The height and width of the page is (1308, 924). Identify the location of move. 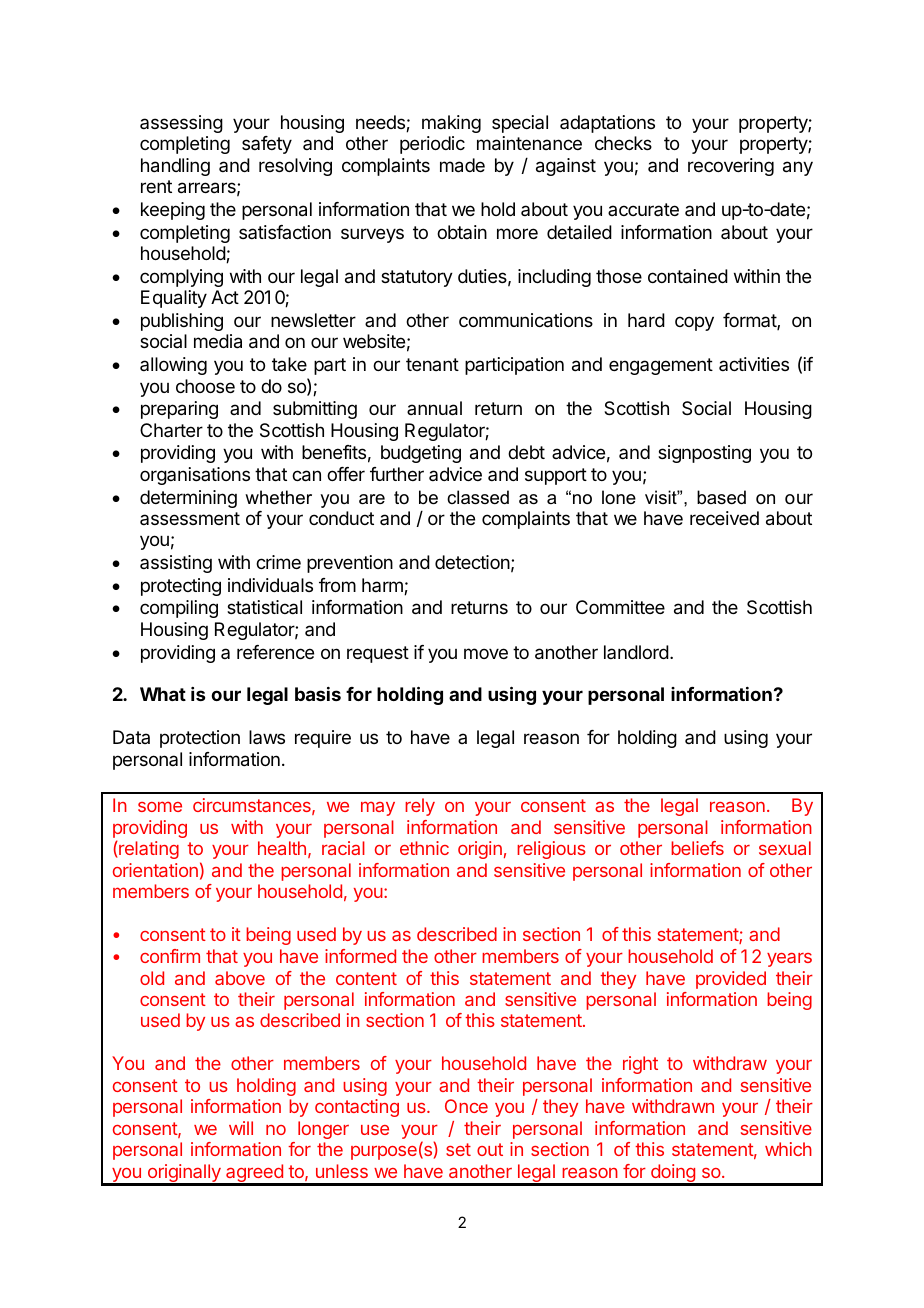
(486, 653).
